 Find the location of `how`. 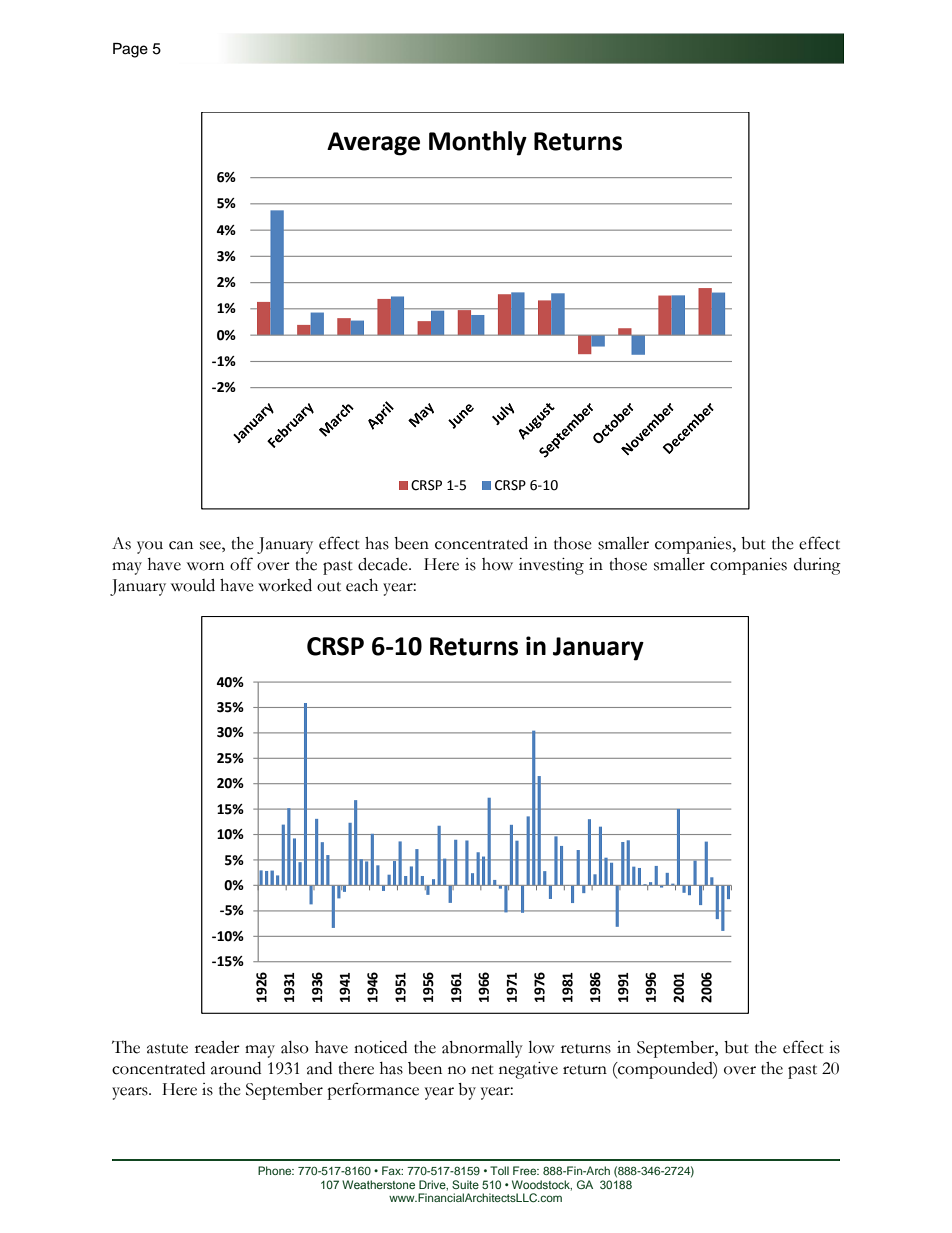

how is located at coordinates (497, 564).
